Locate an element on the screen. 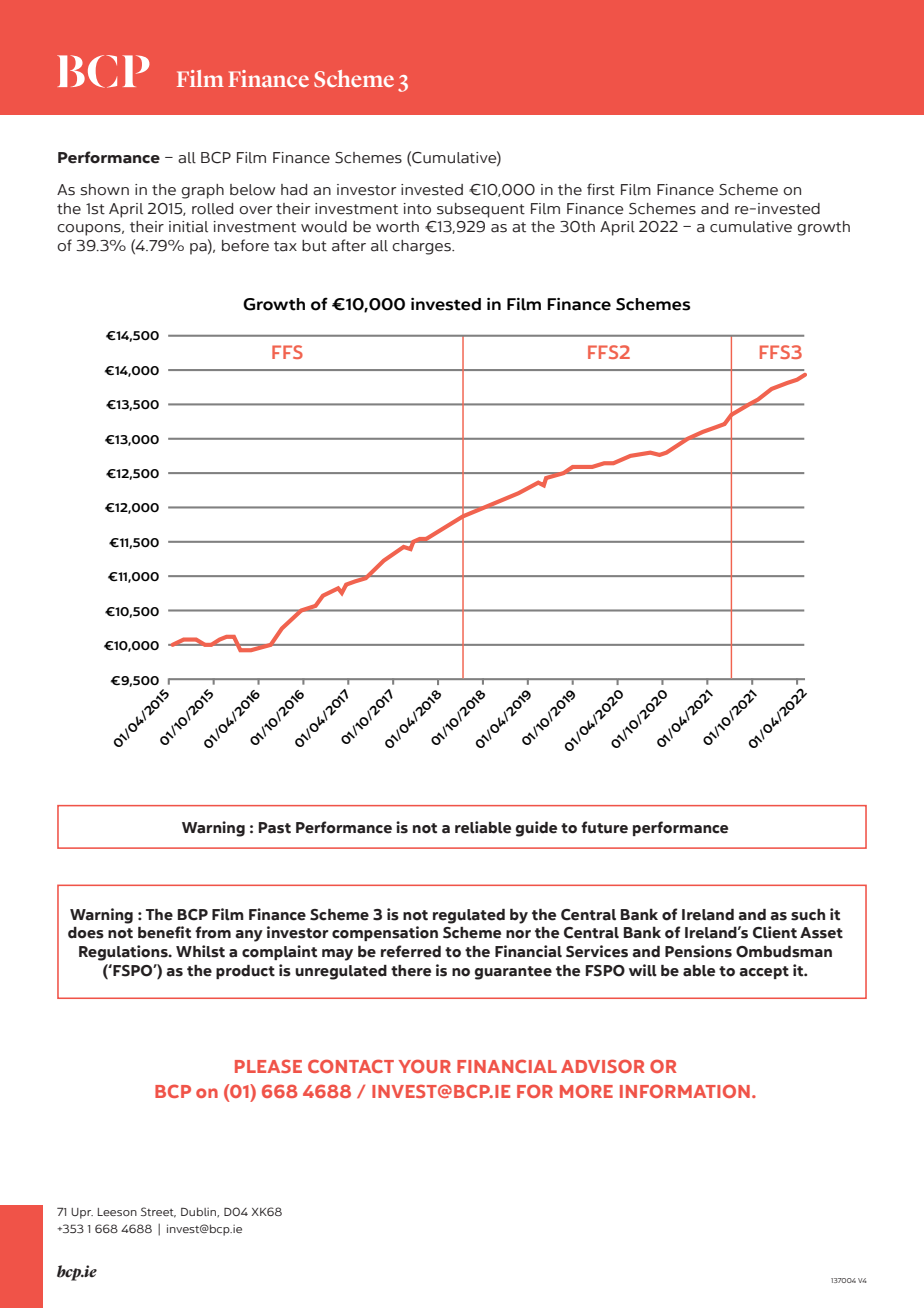 The height and width of the screenshot is (1308, 924). future is located at coordinates (604, 827).
